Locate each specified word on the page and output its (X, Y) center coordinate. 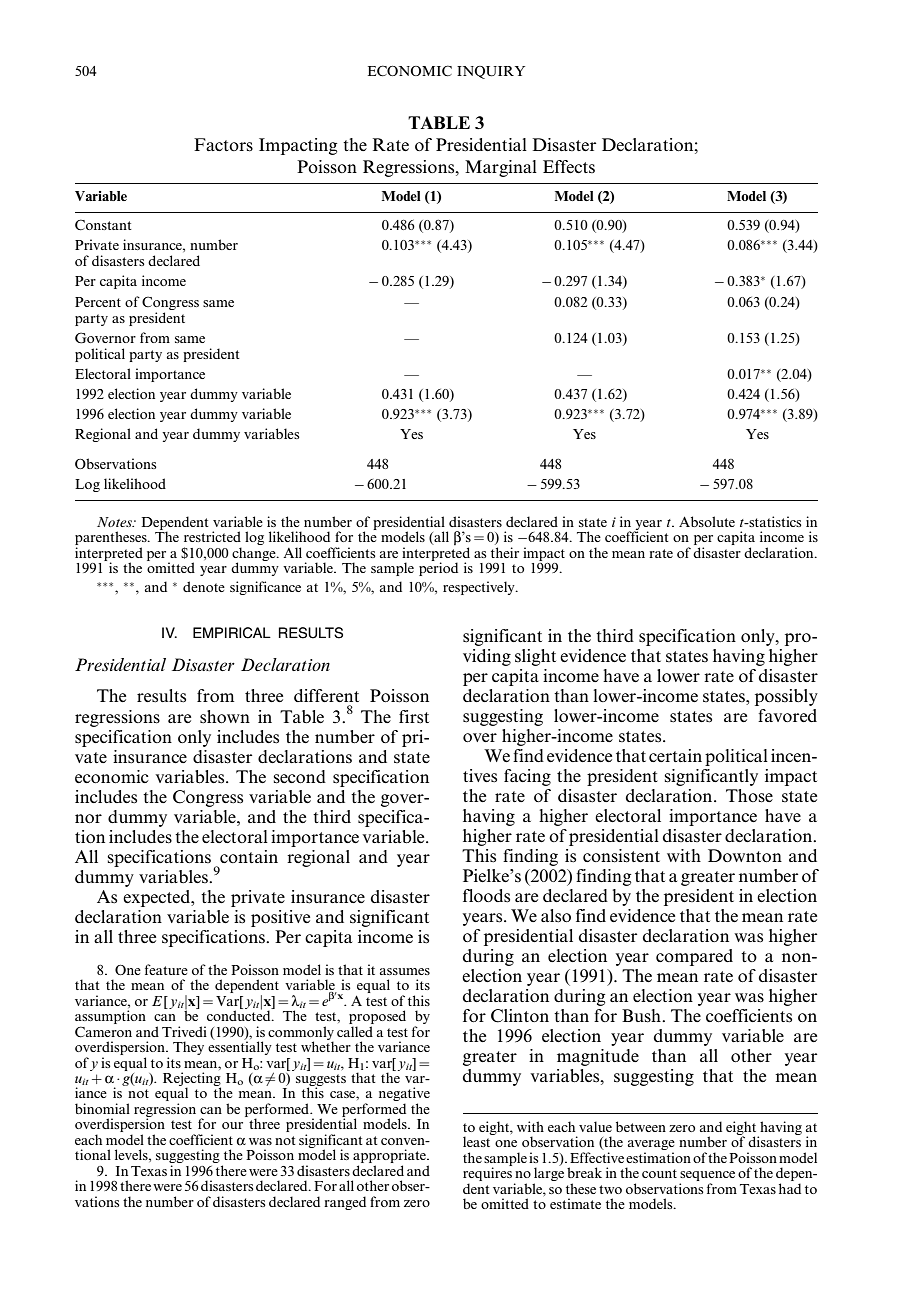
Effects (569, 167)
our (232, 1125)
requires (487, 1174)
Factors (223, 145)
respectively (480, 588)
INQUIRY (491, 72)
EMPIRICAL (232, 633)
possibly (786, 697)
